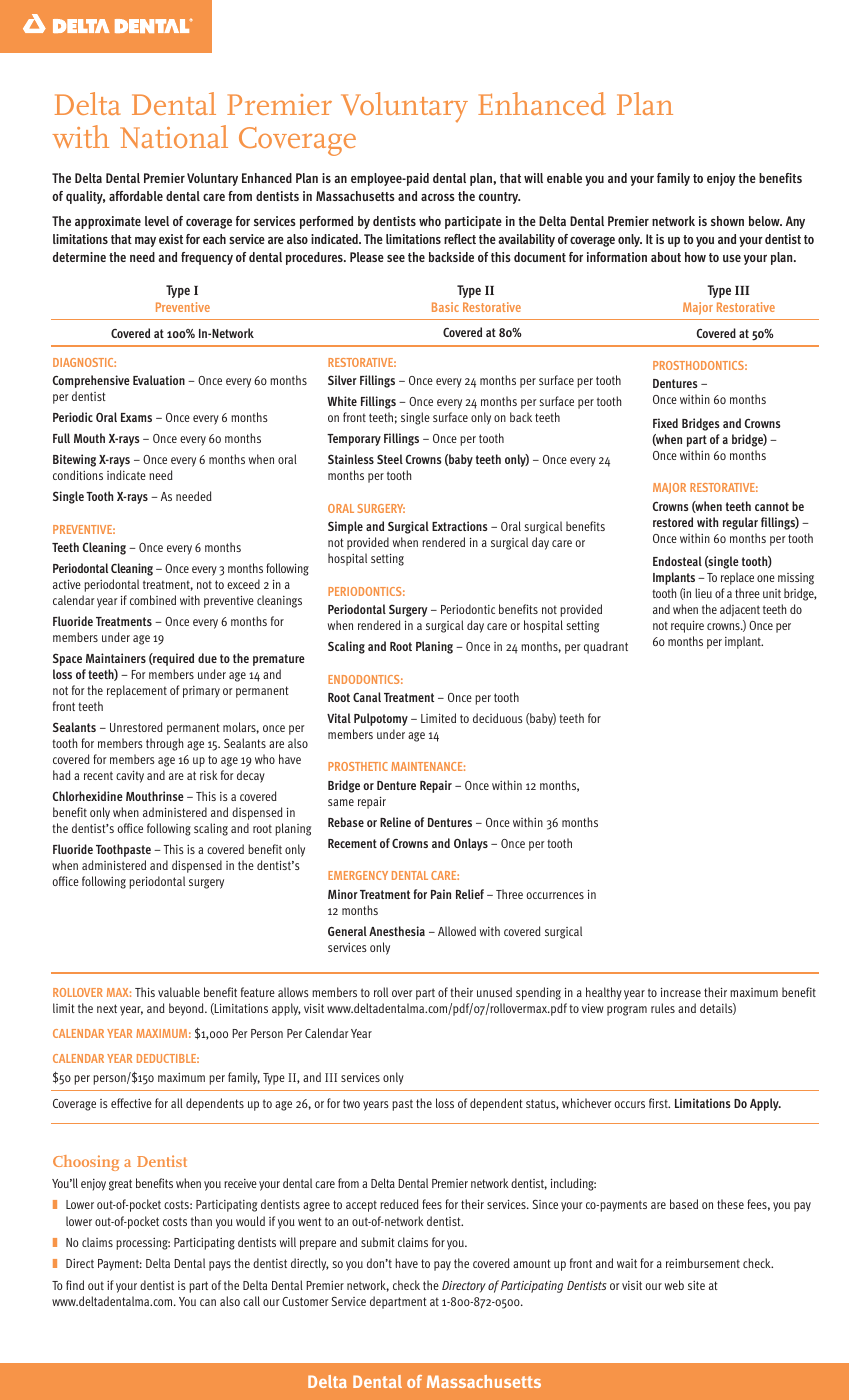  What do you see at coordinates (367, 697) in the screenshot?
I see `Canal` at bounding box center [367, 697].
